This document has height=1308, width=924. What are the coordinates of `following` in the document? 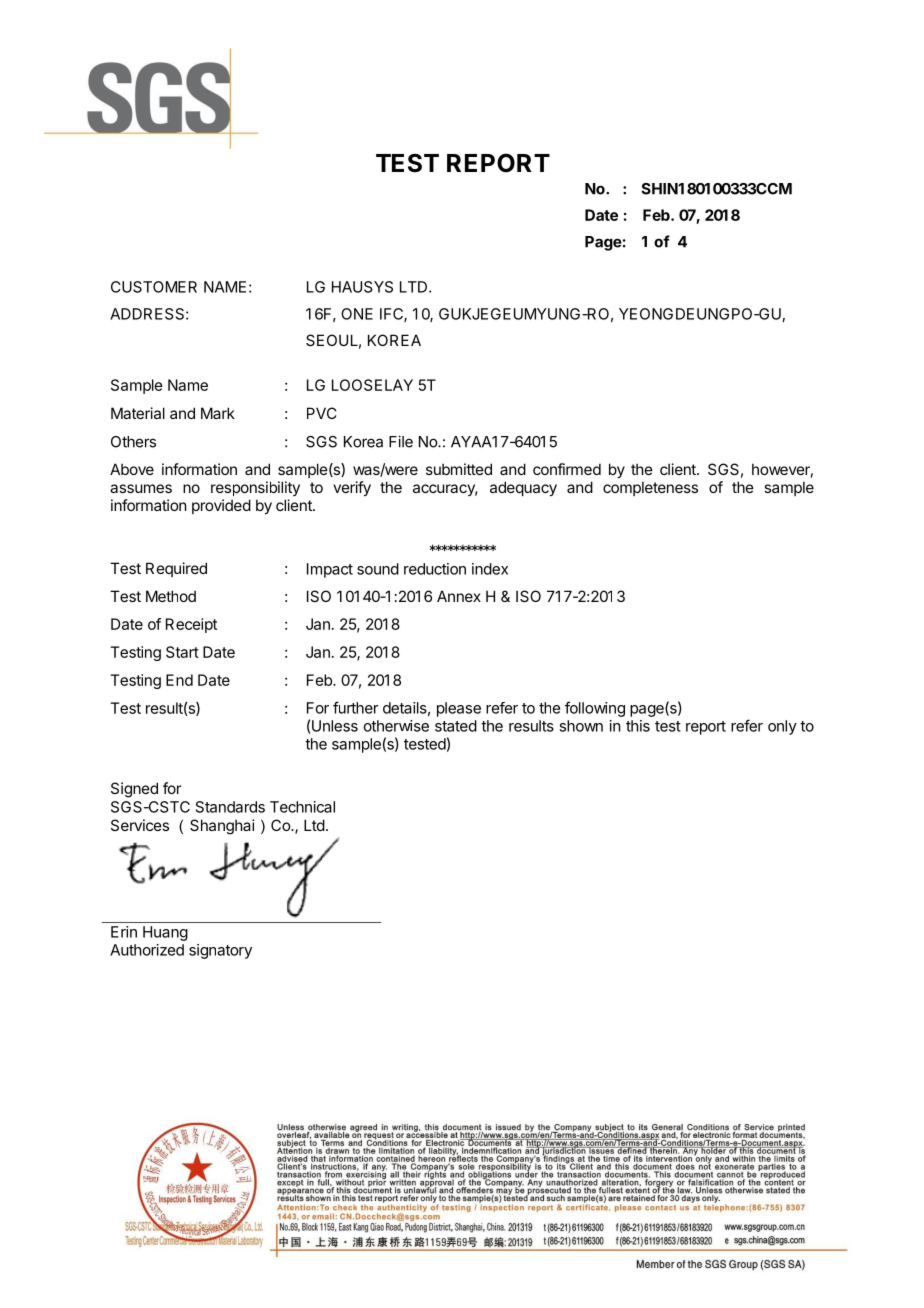 It's located at (595, 709).
